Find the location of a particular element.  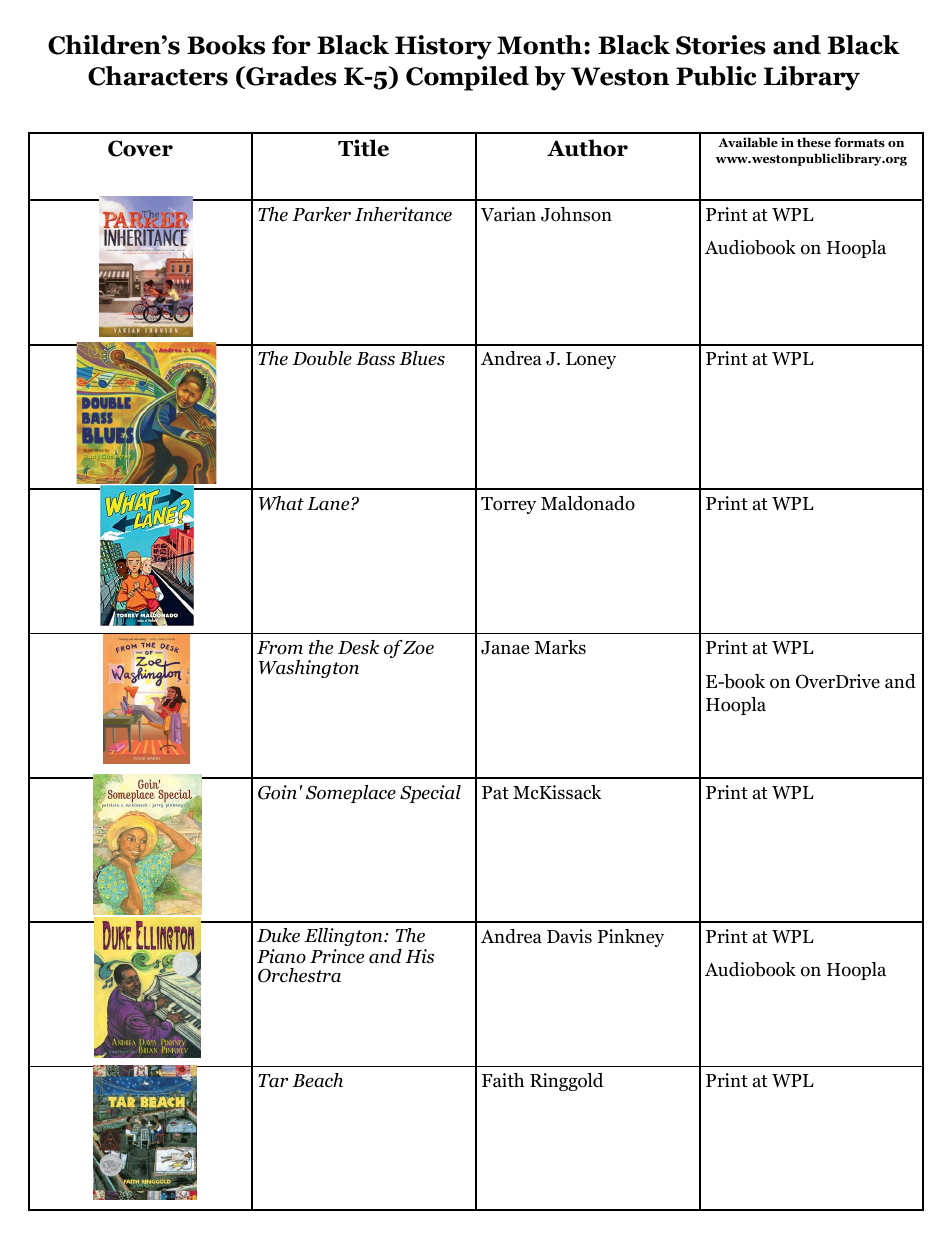

Janae is located at coordinates (505, 648).
